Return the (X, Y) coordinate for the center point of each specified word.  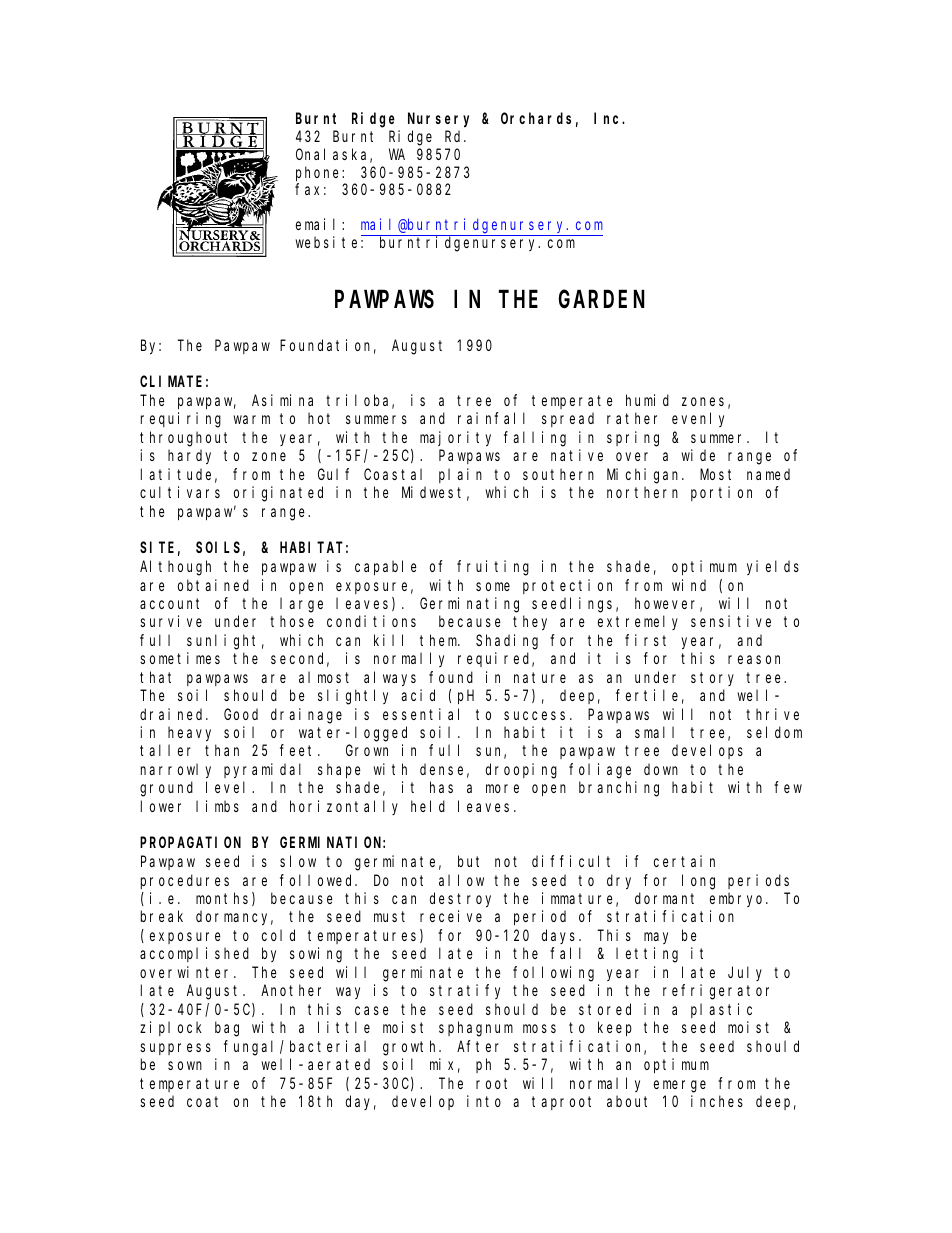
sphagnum (476, 1029)
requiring (181, 420)
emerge (680, 1086)
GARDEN (601, 300)
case (372, 1010)
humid (647, 400)
